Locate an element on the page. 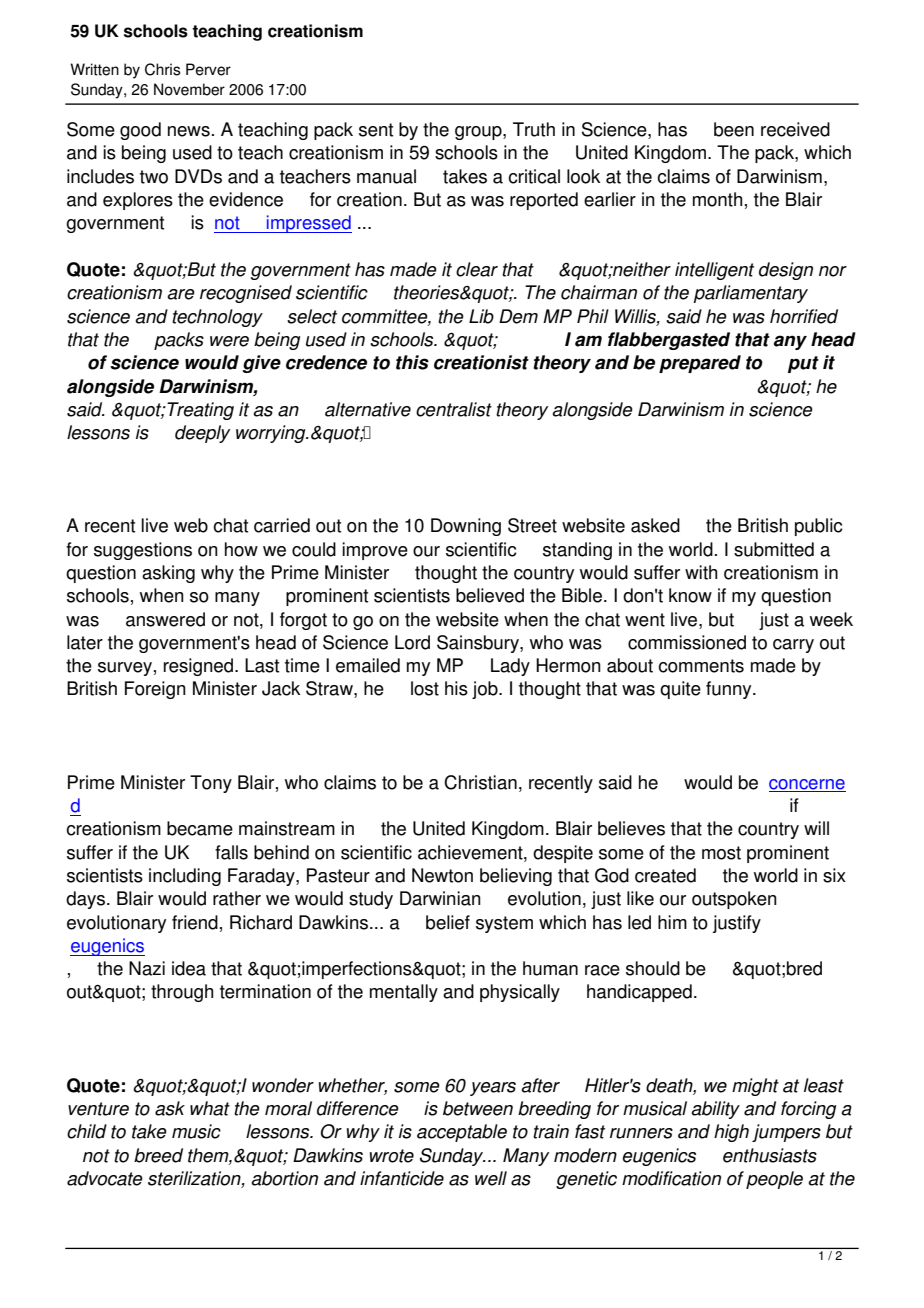  Downing is located at coordinates (466, 527).
